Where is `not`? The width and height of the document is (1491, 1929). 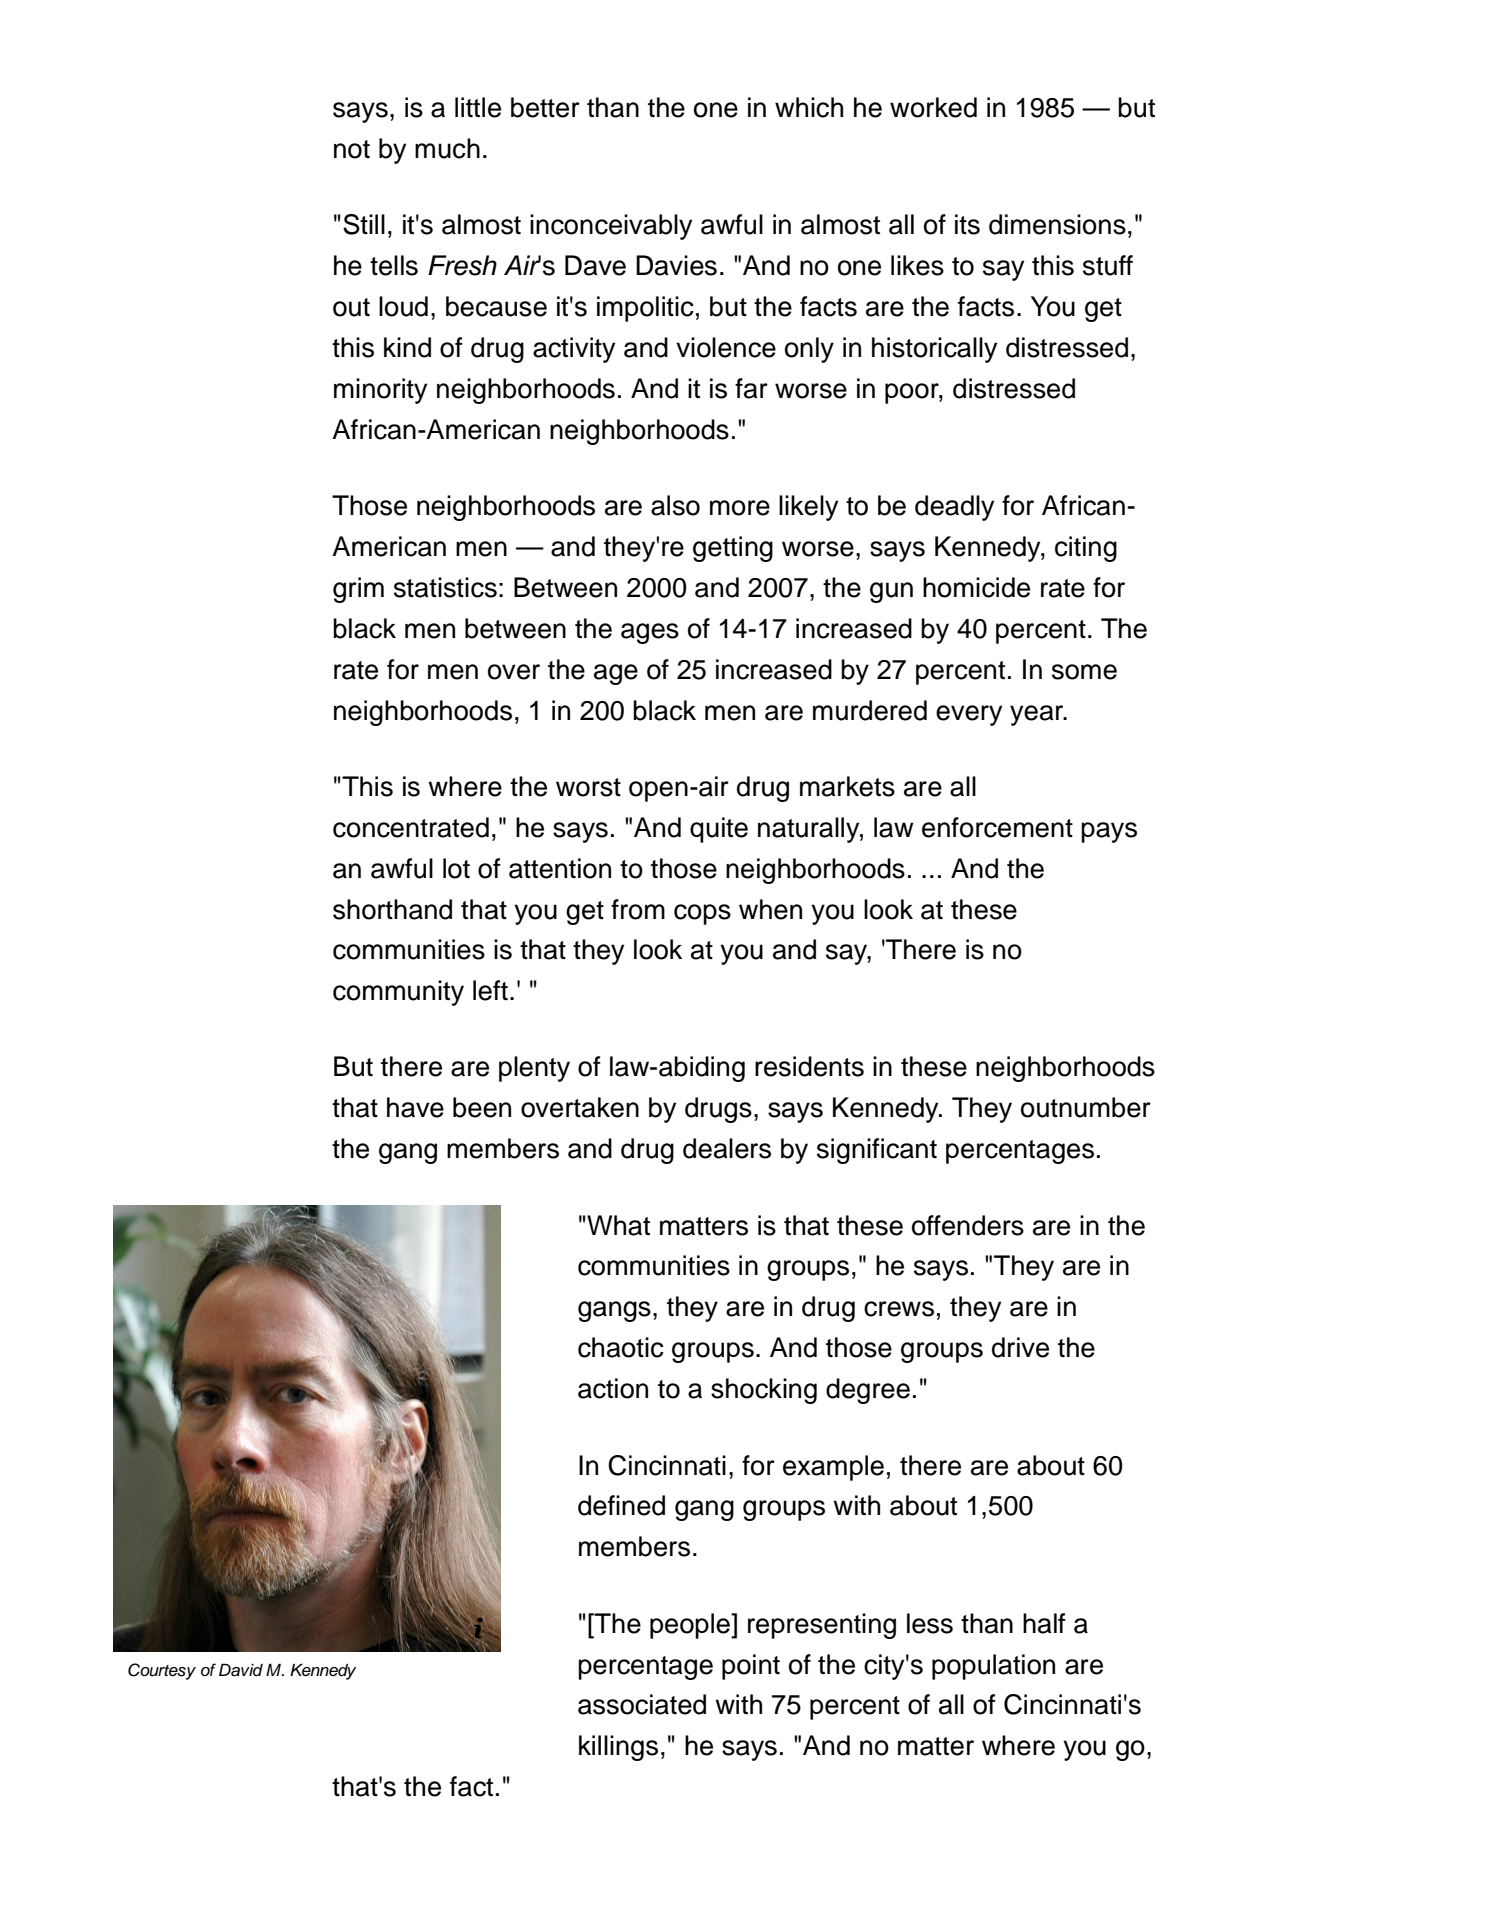 not is located at coordinates (352, 149).
